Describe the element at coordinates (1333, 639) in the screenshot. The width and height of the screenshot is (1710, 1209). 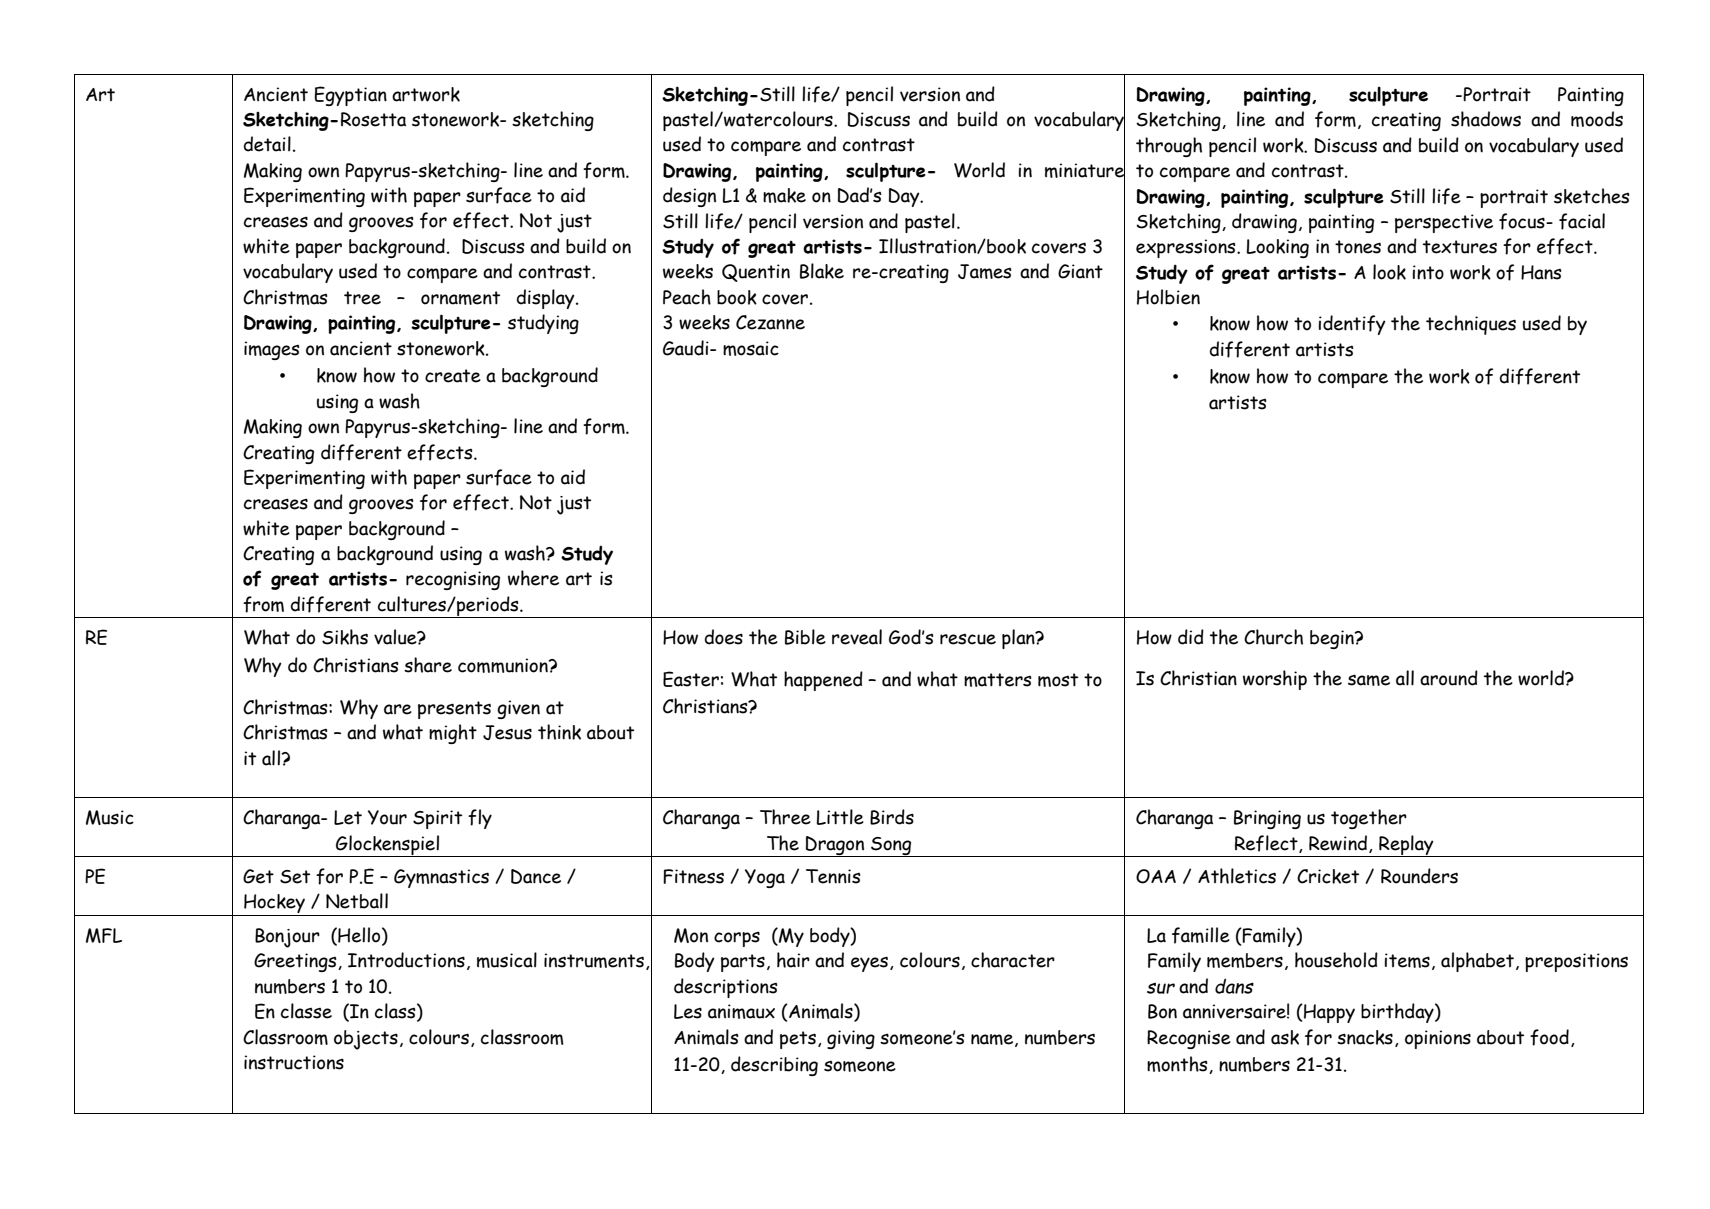
I see `begin` at that location.
